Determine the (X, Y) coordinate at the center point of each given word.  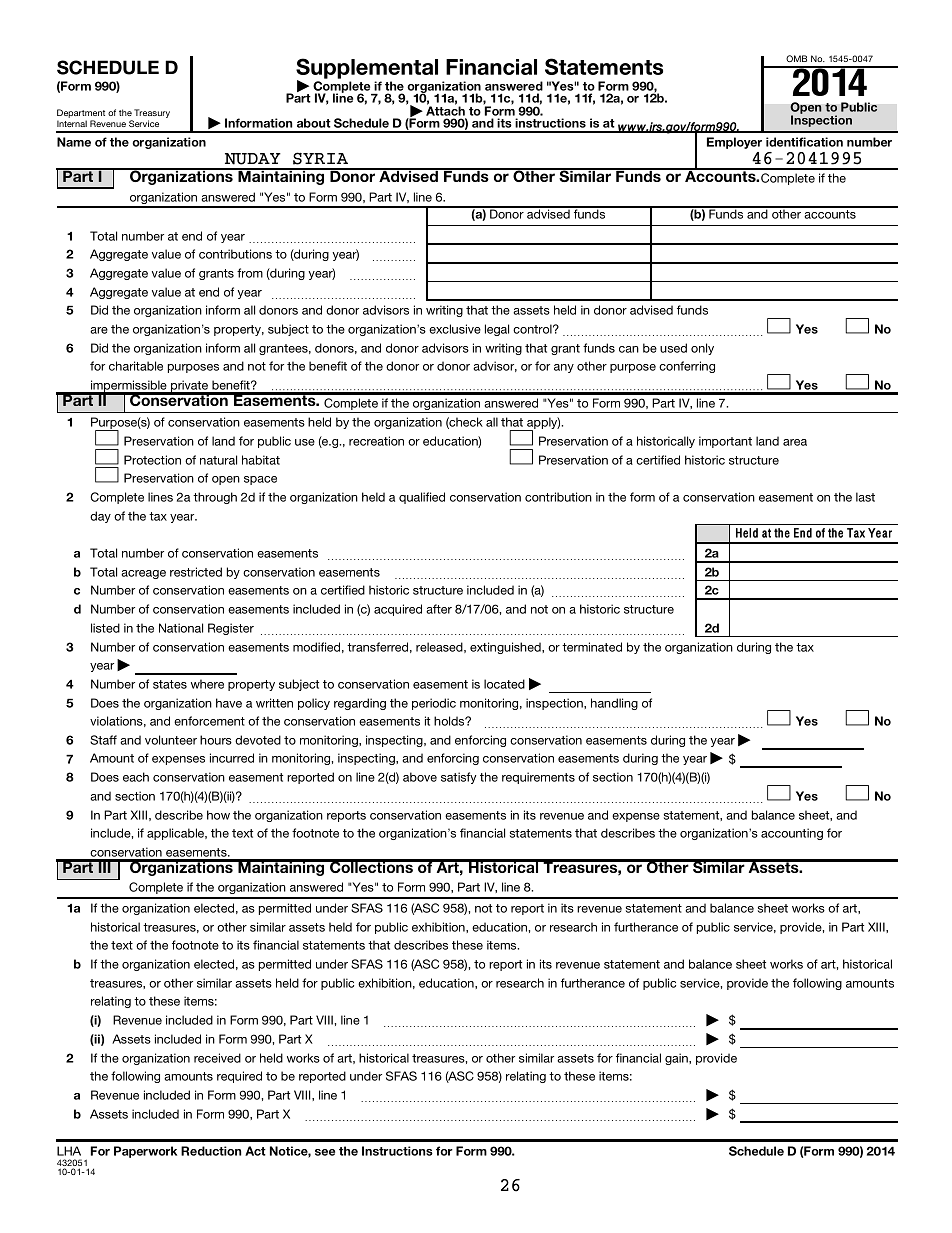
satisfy (458, 778)
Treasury (152, 115)
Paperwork (145, 1152)
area (795, 442)
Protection (152, 460)
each (136, 777)
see (325, 1152)
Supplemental (367, 69)
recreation (376, 441)
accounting (792, 834)
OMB (796, 58)
